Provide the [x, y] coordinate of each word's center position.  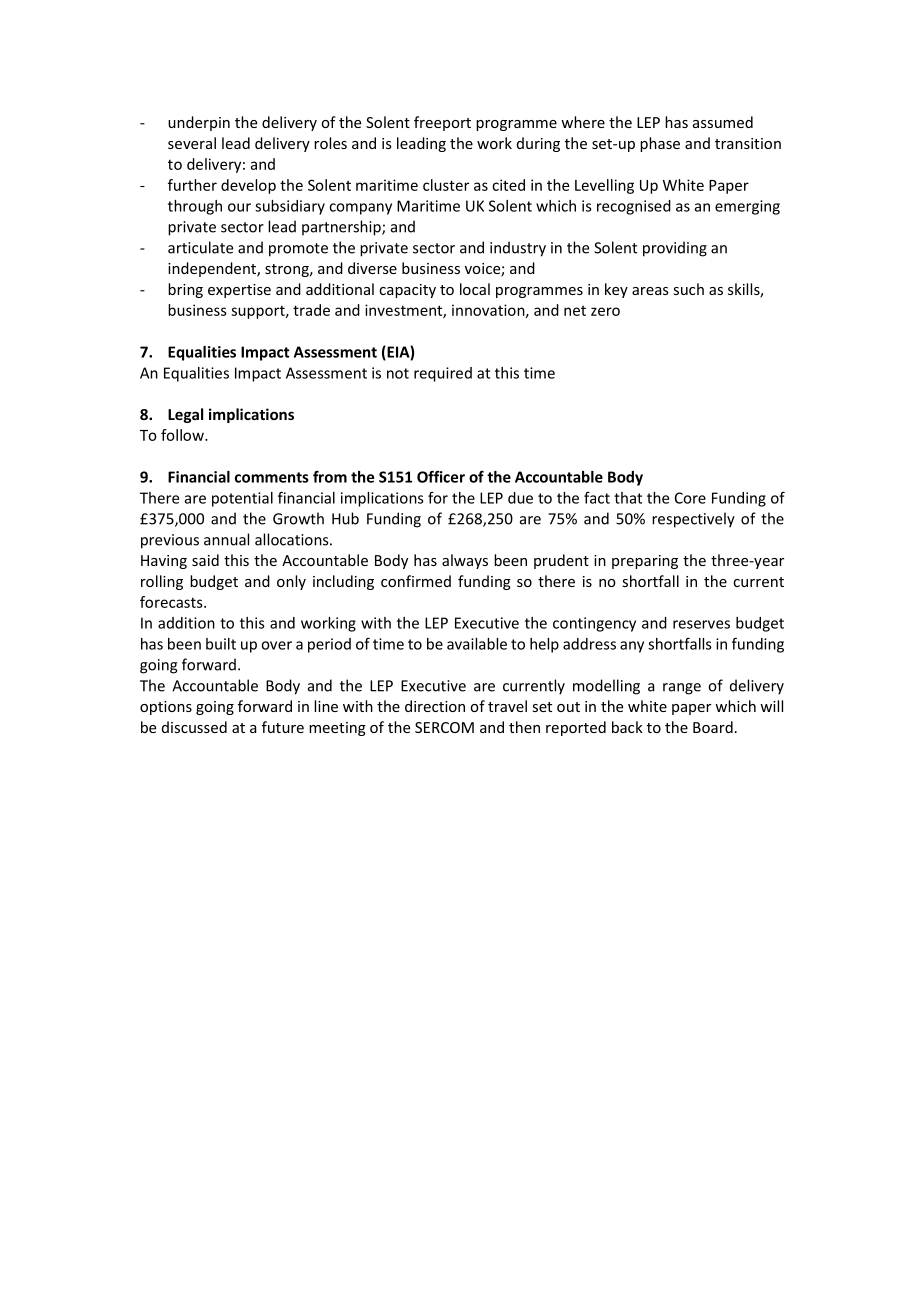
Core [690, 498]
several [192, 143]
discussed [194, 727]
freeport [442, 123]
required [443, 374]
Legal [185, 415]
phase [660, 144]
